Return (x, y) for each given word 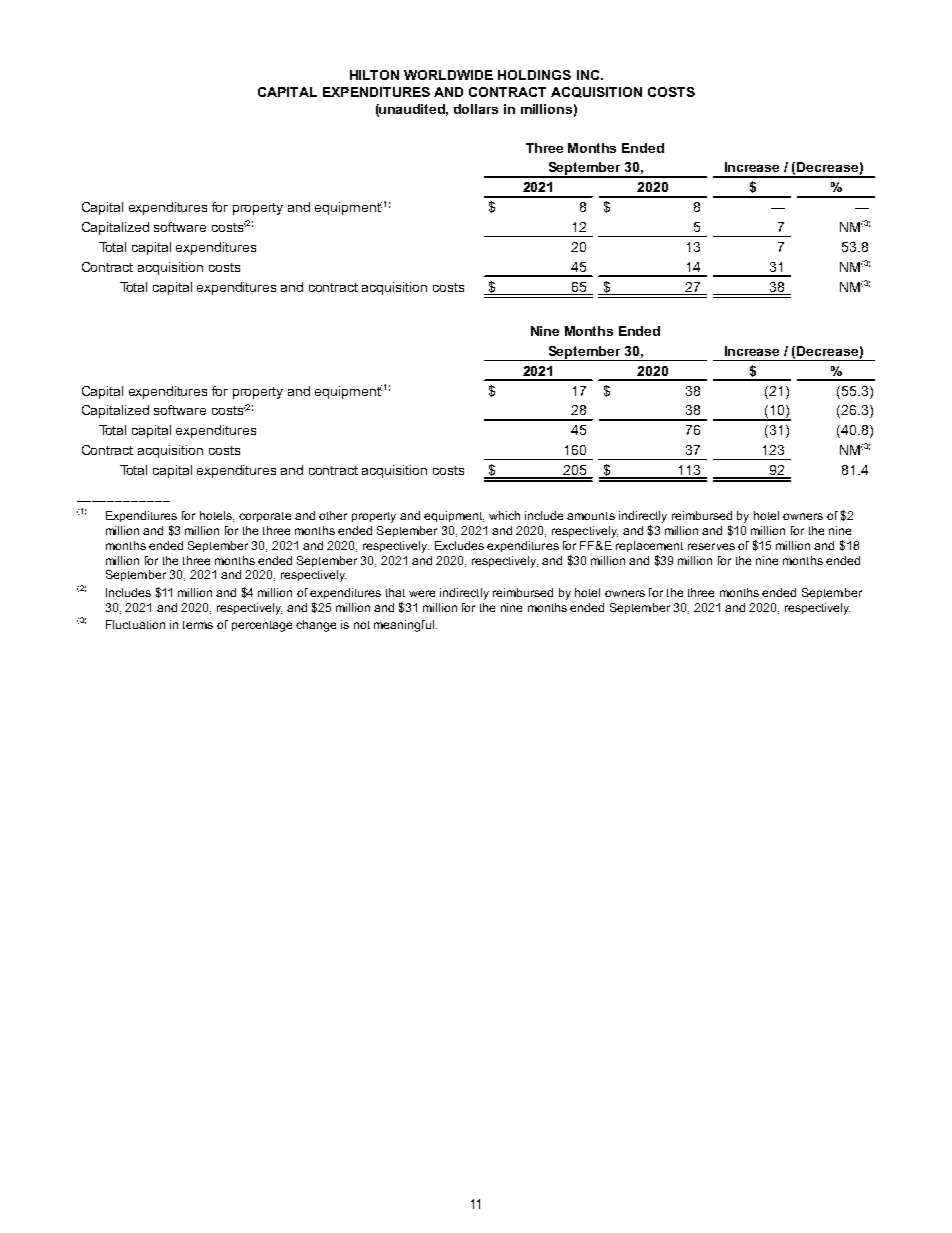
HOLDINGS (534, 75)
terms (198, 625)
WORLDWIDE (448, 75)
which (504, 515)
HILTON (374, 75)
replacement (649, 546)
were (422, 593)
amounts (591, 516)
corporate (265, 517)
